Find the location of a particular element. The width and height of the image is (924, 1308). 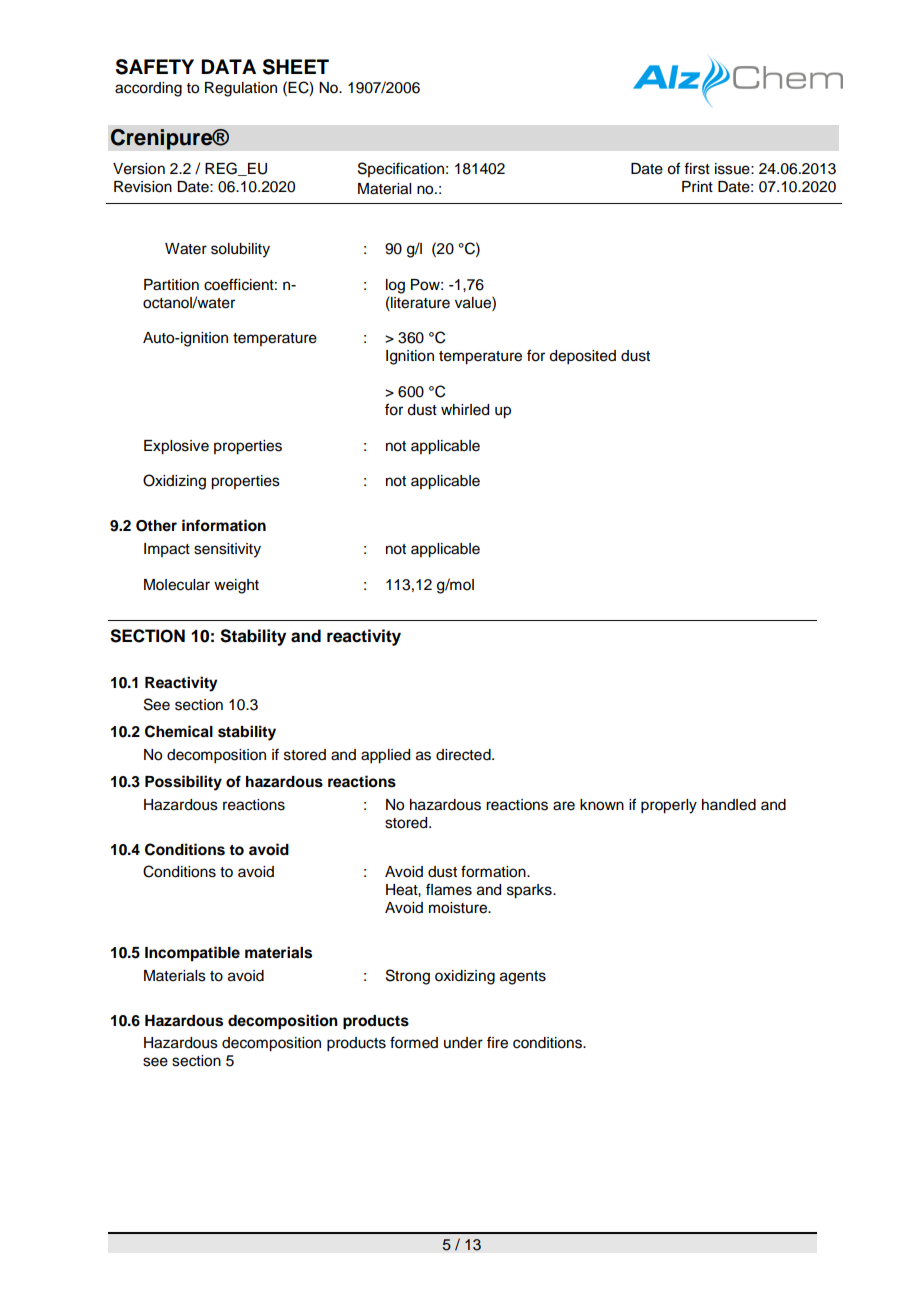

Regulation is located at coordinates (241, 89).
